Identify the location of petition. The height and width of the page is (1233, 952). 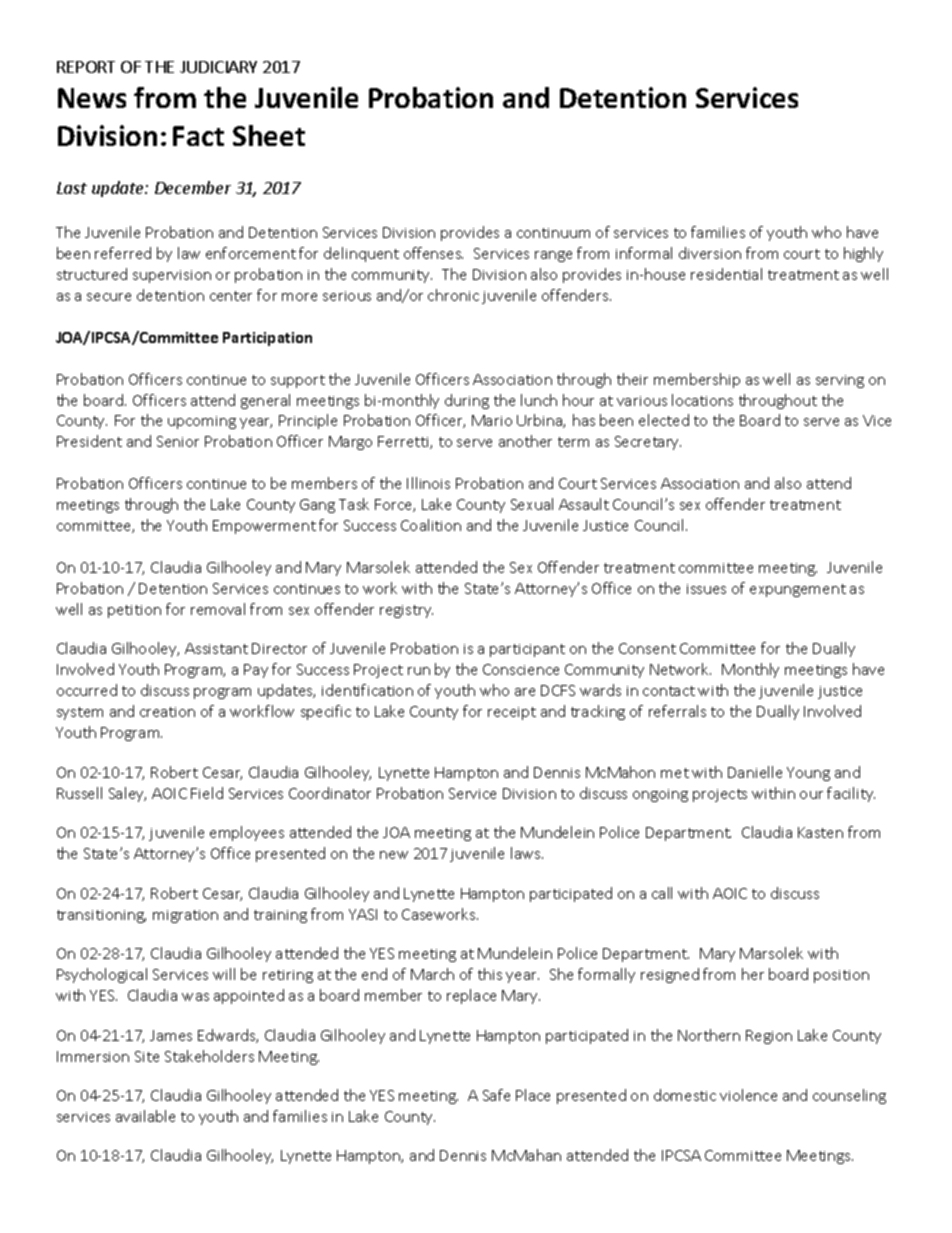
(134, 611).
